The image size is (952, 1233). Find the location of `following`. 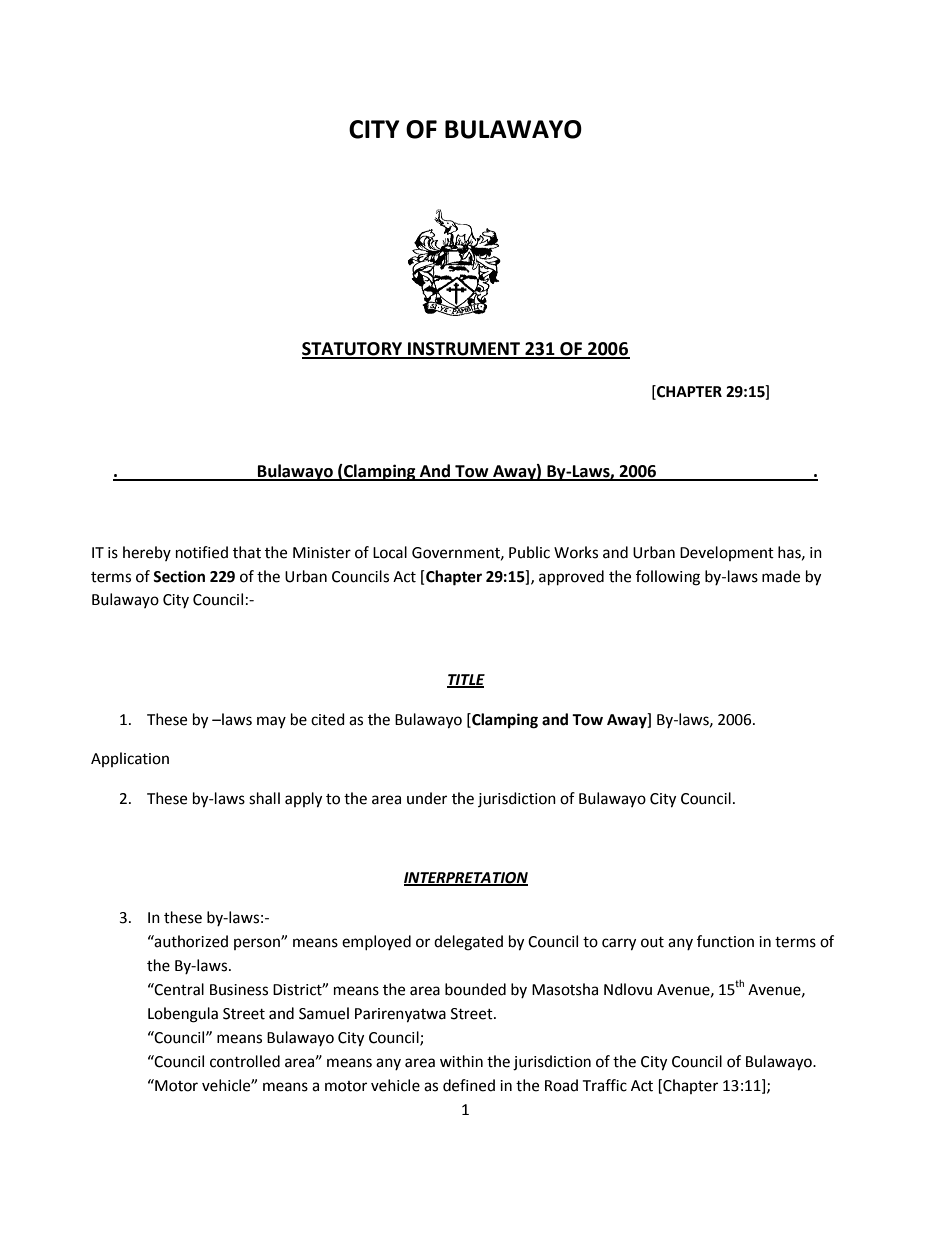

following is located at coordinates (668, 578).
